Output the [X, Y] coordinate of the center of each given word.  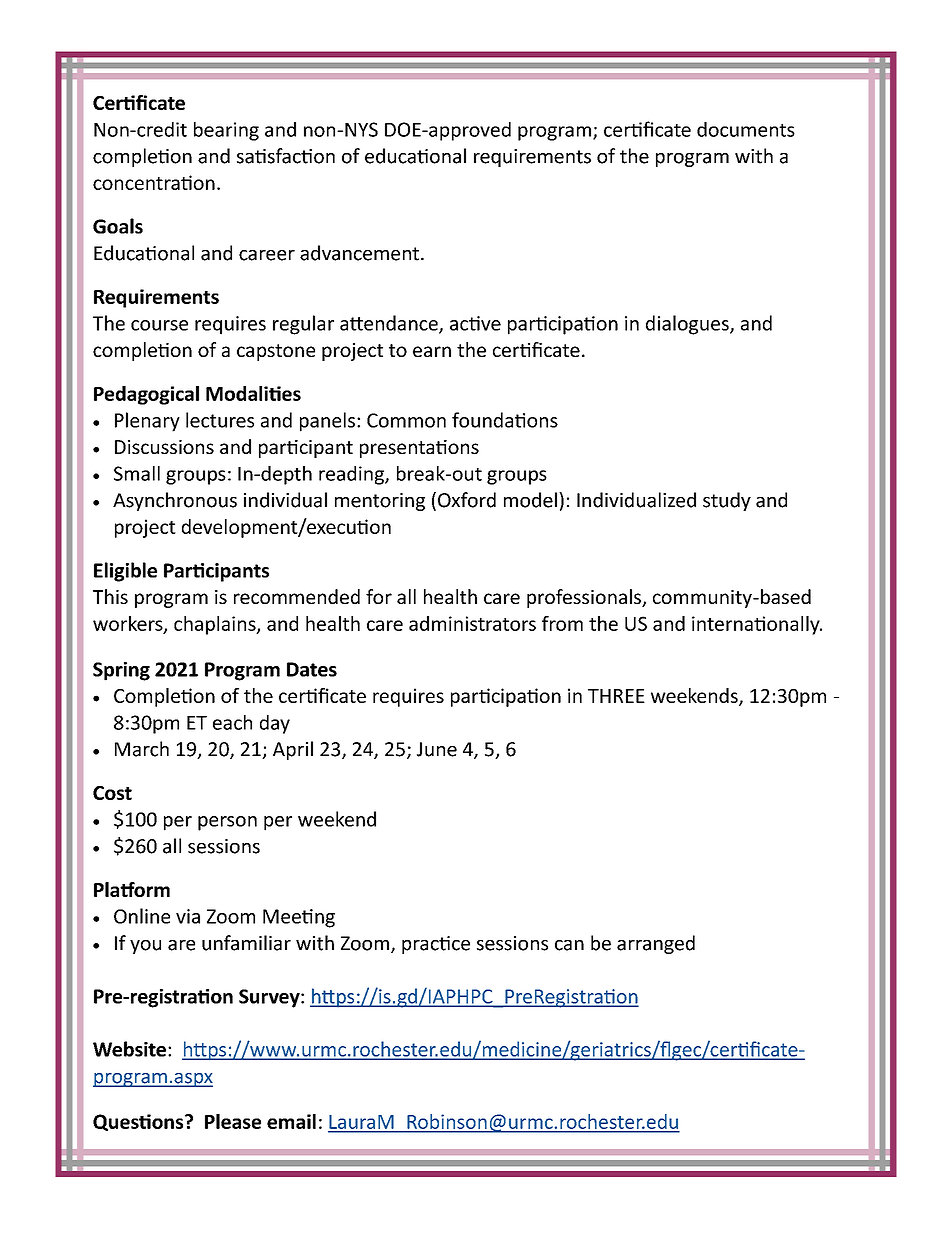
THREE [616, 696]
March [142, 749]
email [291, 1121]
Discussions [164, 447]
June [437, 749]
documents [746, 129]
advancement [359, 253]
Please [233, 1121]
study [727, 501]
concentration [154, 182]
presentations [419, 449]
